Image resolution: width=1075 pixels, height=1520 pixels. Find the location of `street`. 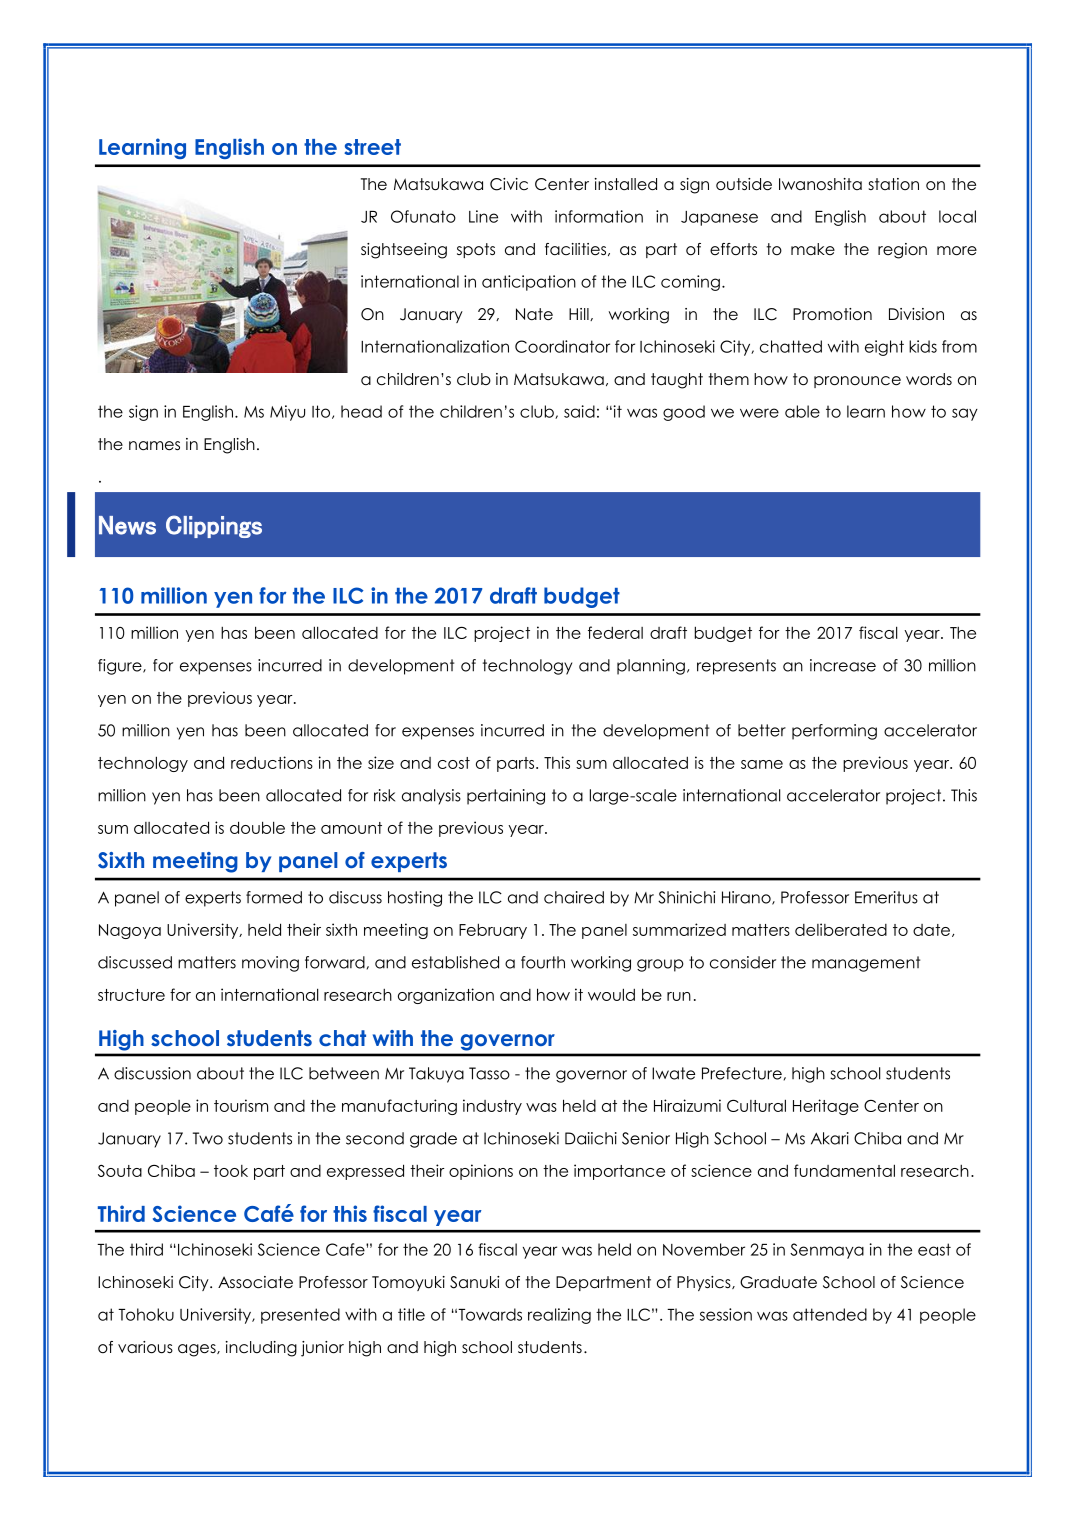

street is located at coordinates (372, 147).
